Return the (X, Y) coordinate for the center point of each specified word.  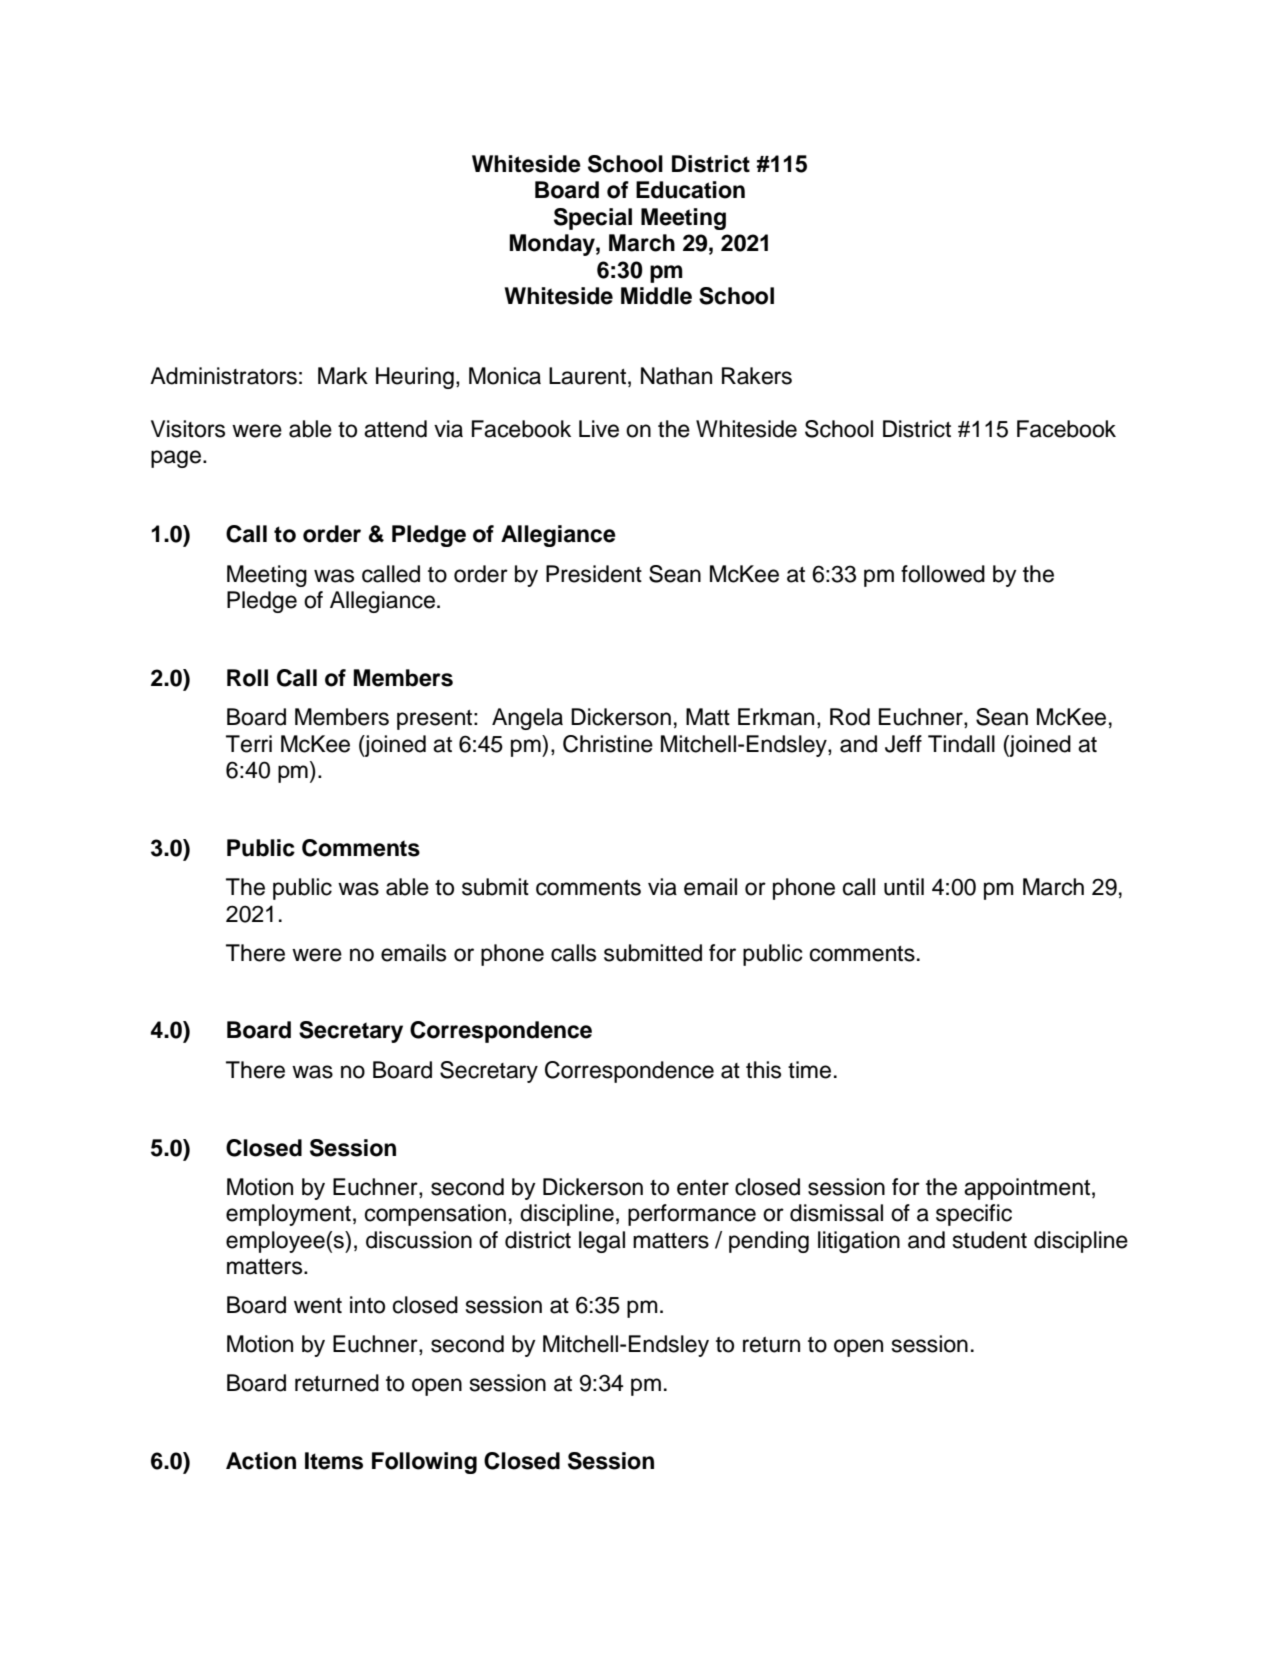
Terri (249, 744)
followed (943, 574)
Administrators (223, 376)
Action (261, 1461)
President (594, 574)
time (809, 1070)
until (904, 887)
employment (288, 1215)
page (177, 459)
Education (690, 190)
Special (593, 219)
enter (703, 1188)
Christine (608, 744)
